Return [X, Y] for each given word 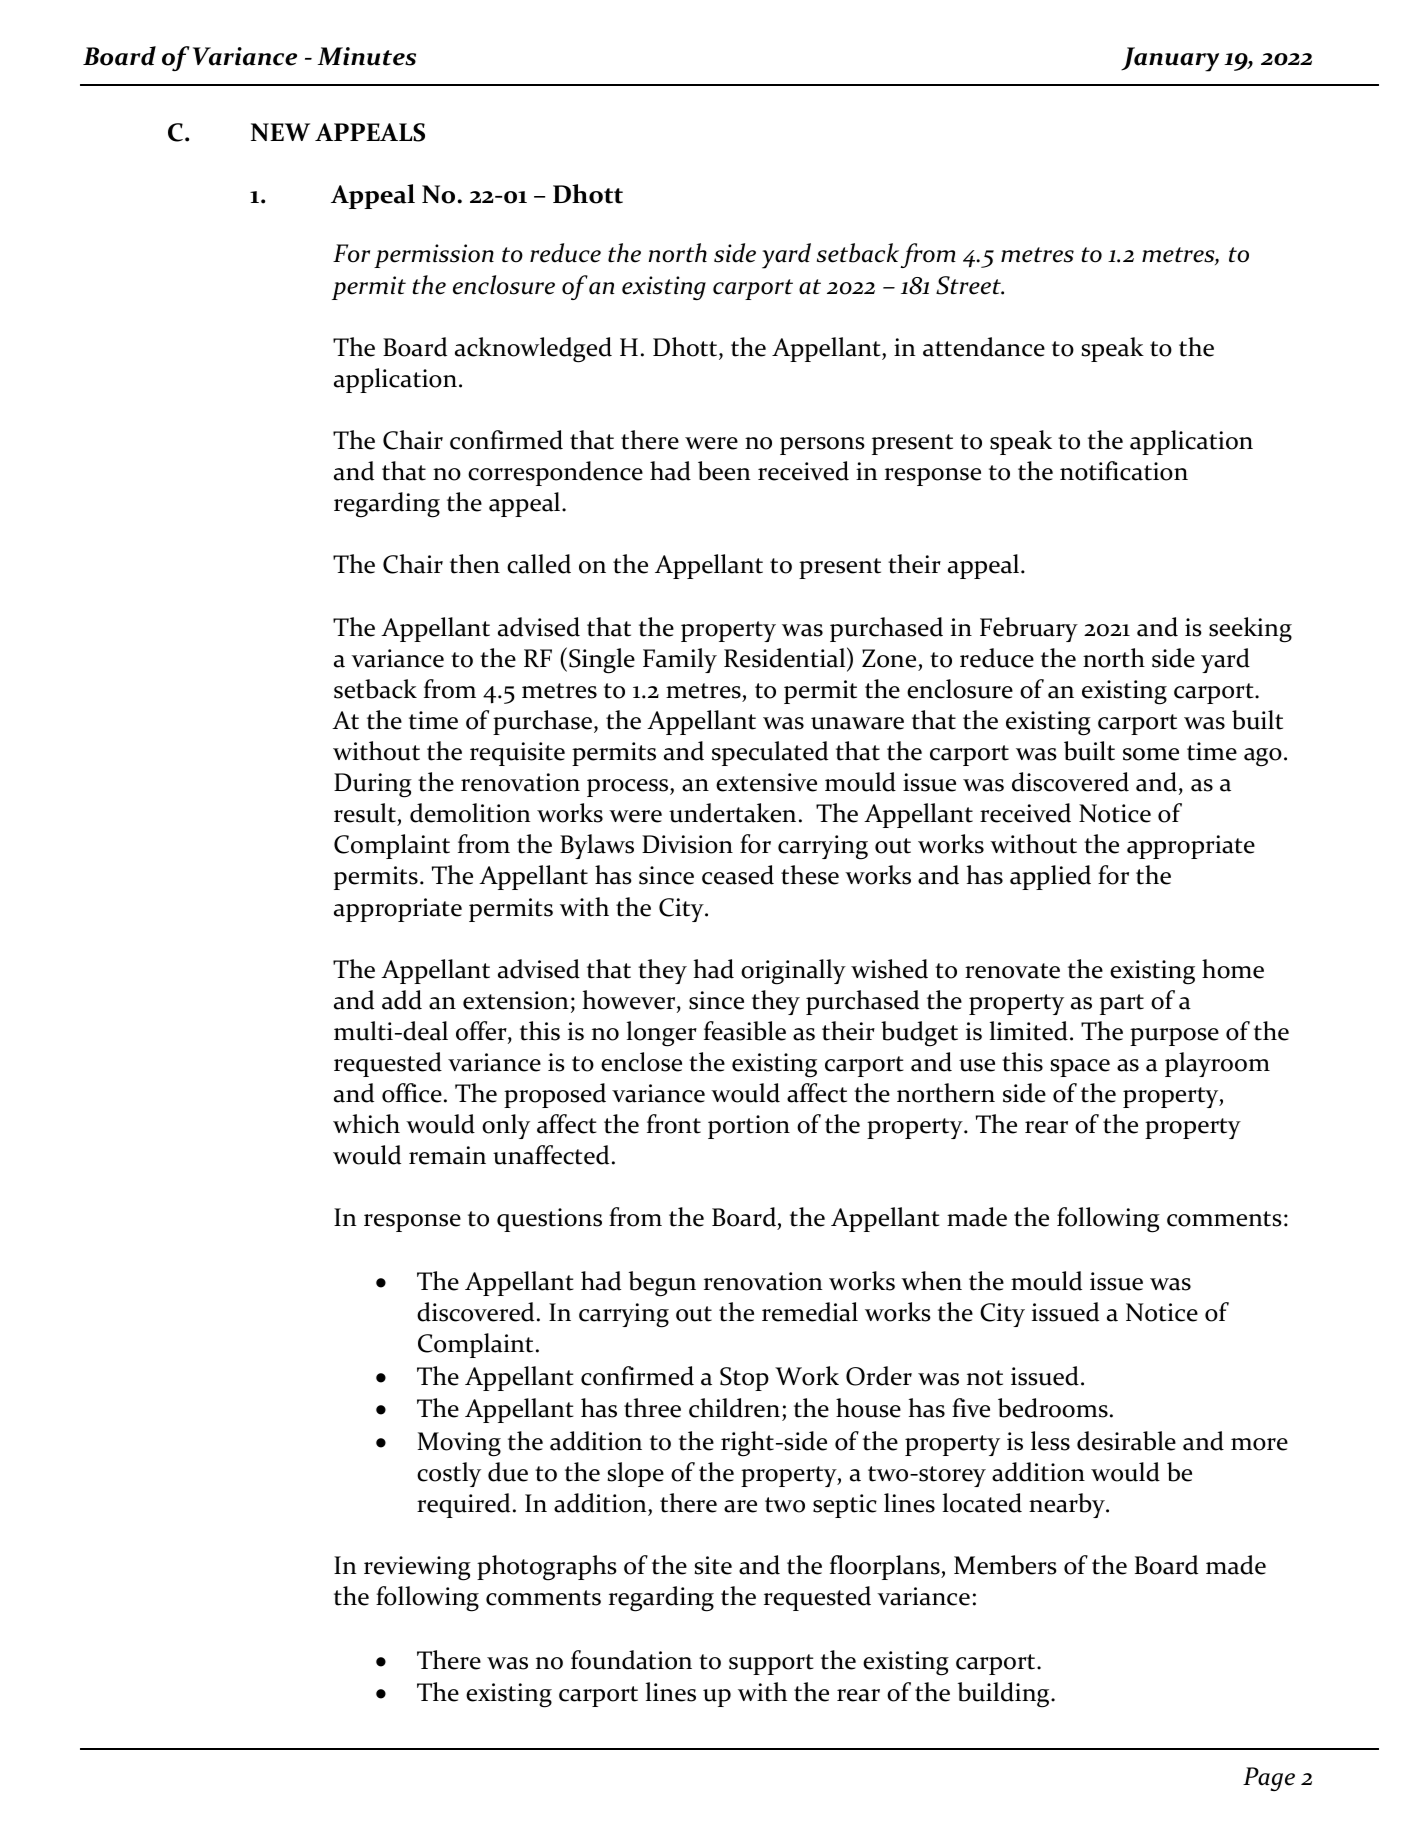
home [1233, 969]
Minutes [367, 56]
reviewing [417, 1568]
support [771, 1664]
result [365, 813]
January [1170, 59]
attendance [984, 347]
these [810, 875]
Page [1269, 1779]
